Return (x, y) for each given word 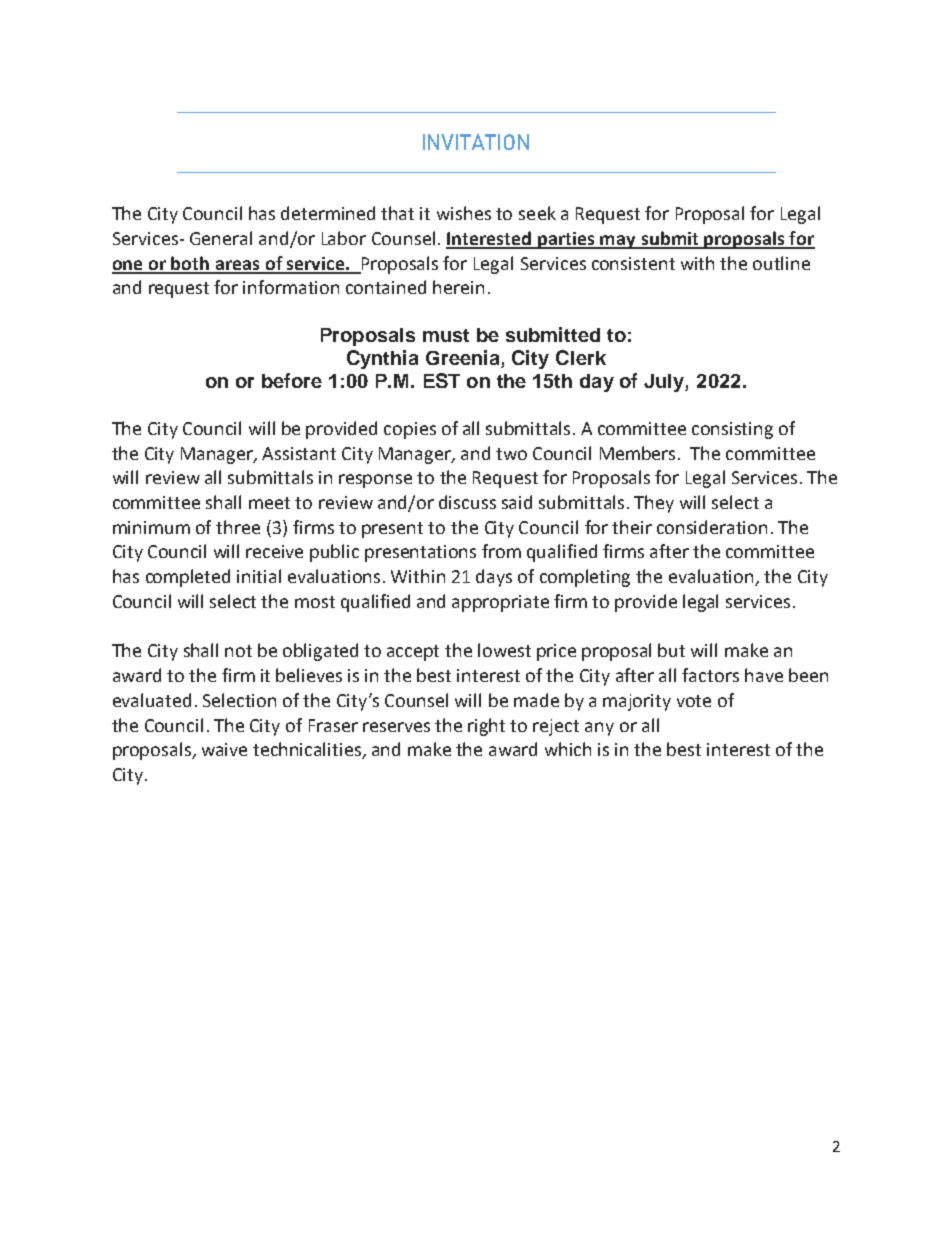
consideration (712, 527)
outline (781, 263)
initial (259, 576)
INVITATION (476, 142)
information (291, 287)
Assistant (299, 453)
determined (328, 213)
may (619, 242)
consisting (732, 430)
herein (458, 287)
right (486, 727)
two (511, 454)
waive (224, 749)
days (494, 578)
